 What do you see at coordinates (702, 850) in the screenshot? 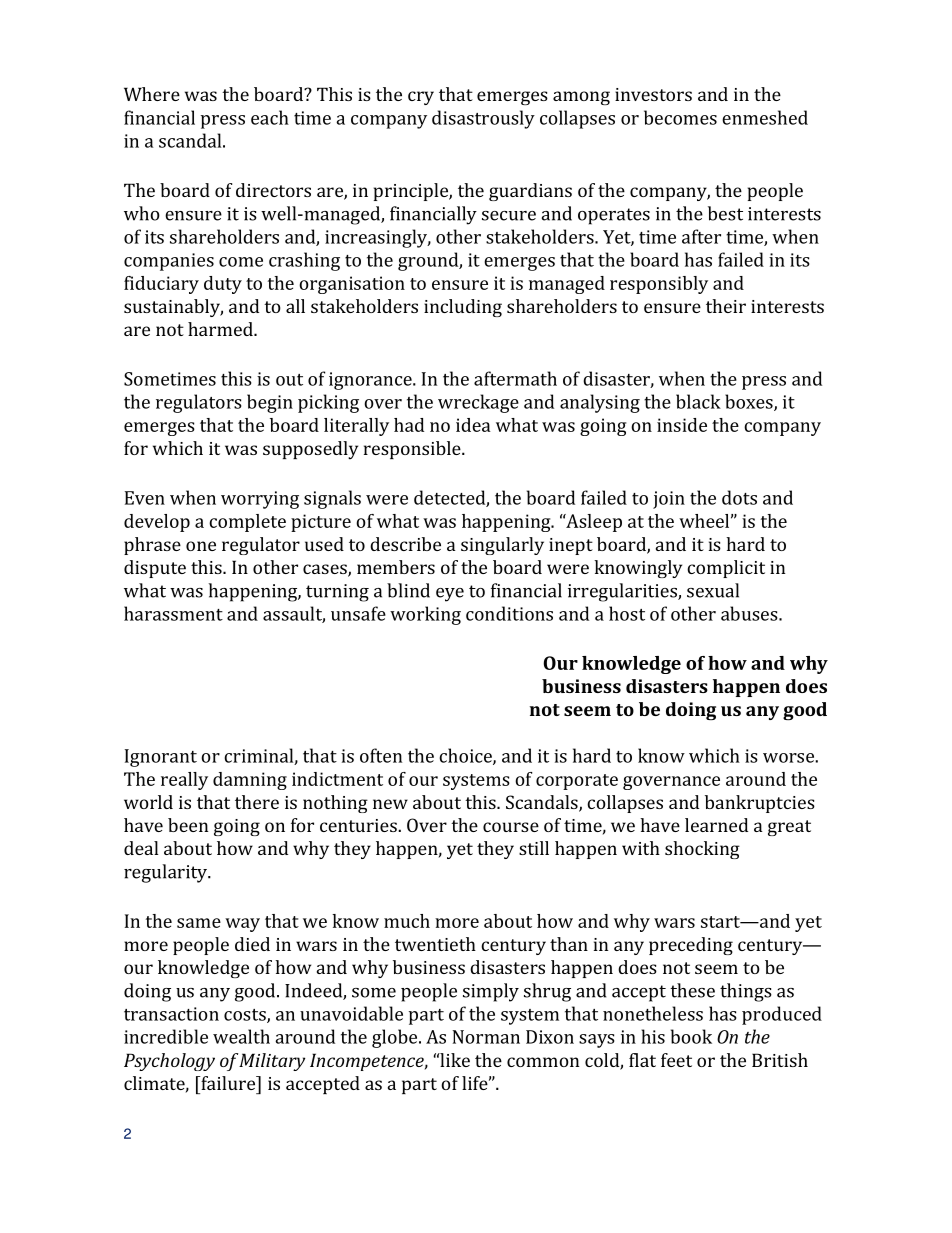
I see `shocking` at bounding box center [702, 850].
